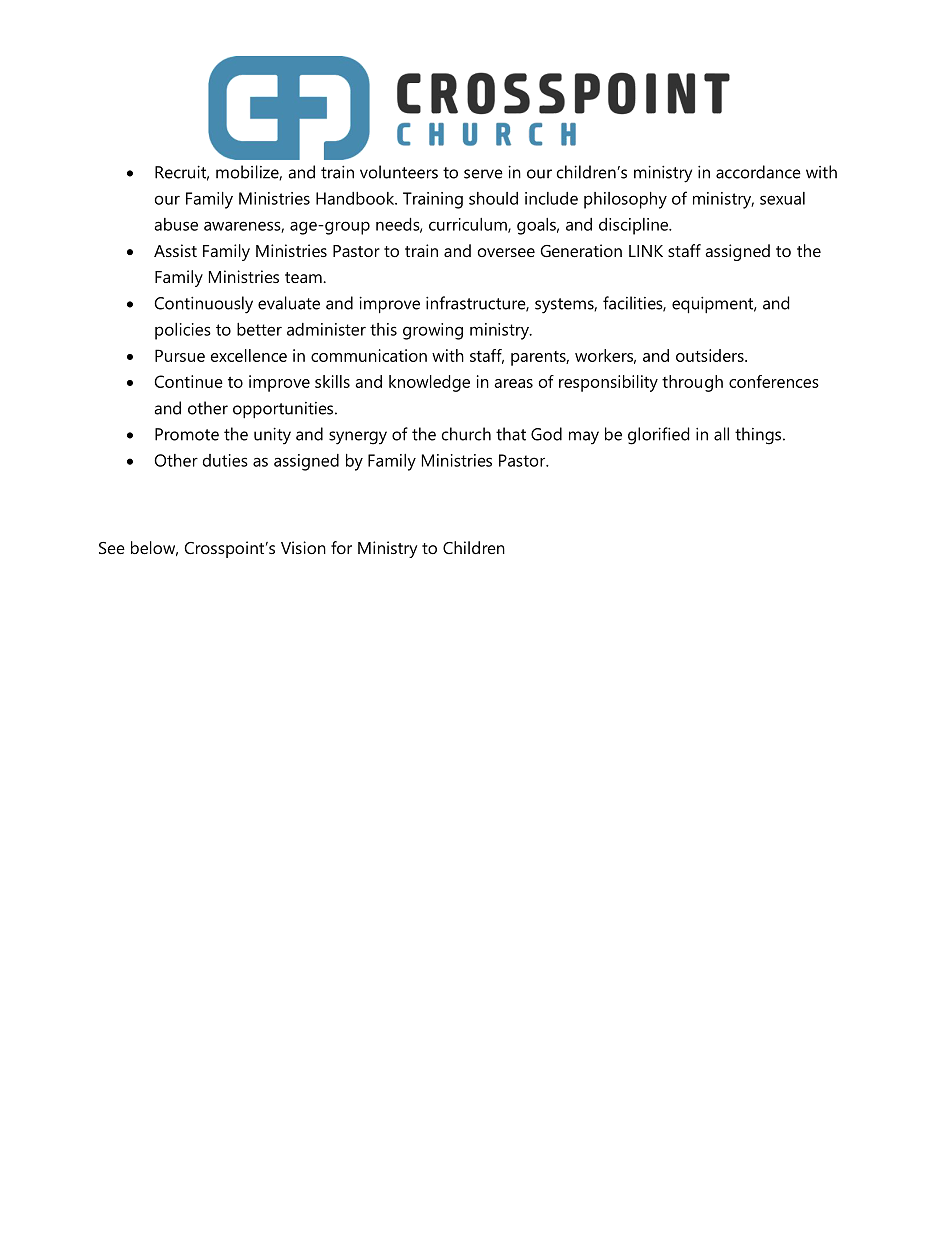 This image has width=952, height=1233. What do you see at coordinates (249, 355) in the image?
I see `excellence` at bounding box center [249, 355].
